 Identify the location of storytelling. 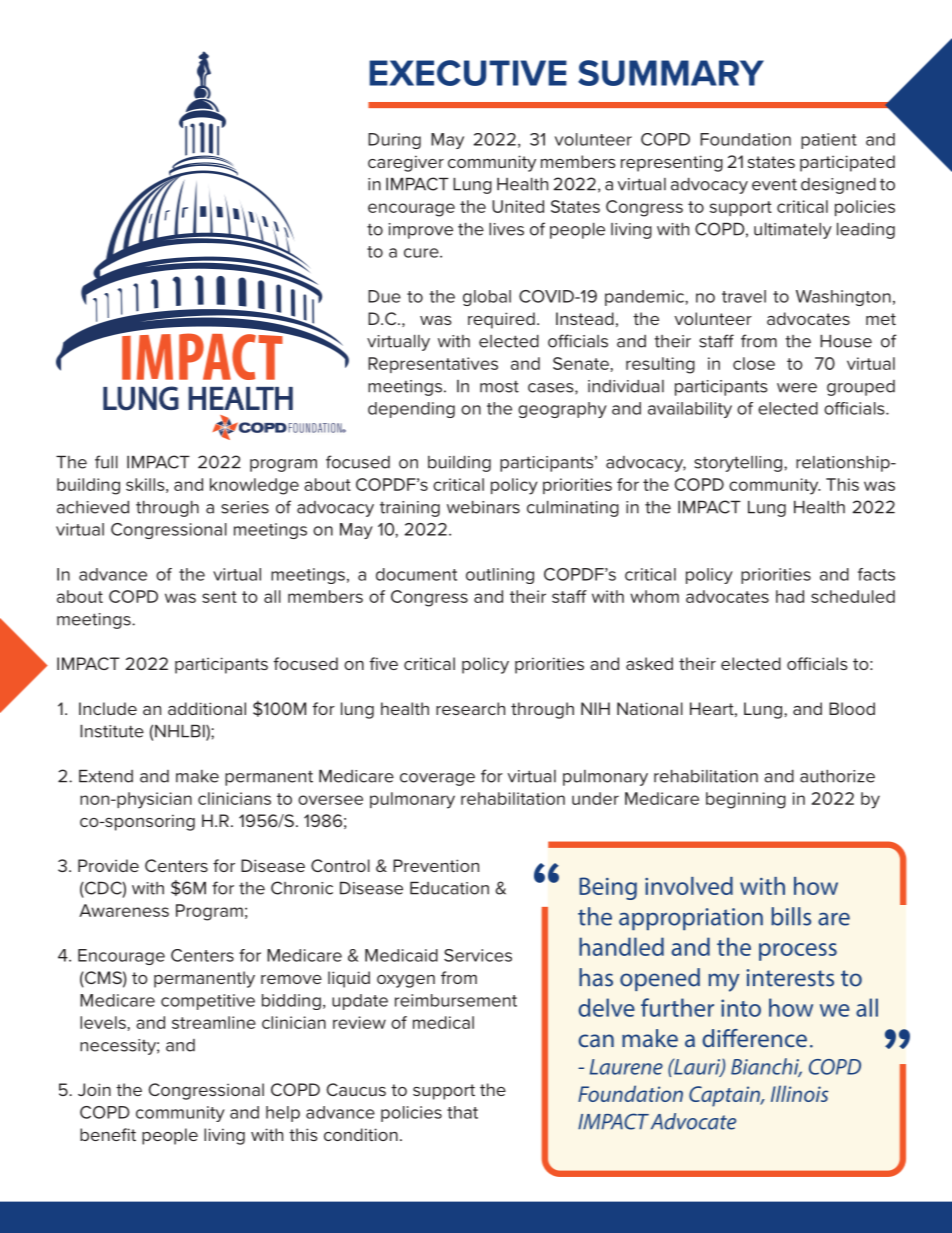
(739, 464).
